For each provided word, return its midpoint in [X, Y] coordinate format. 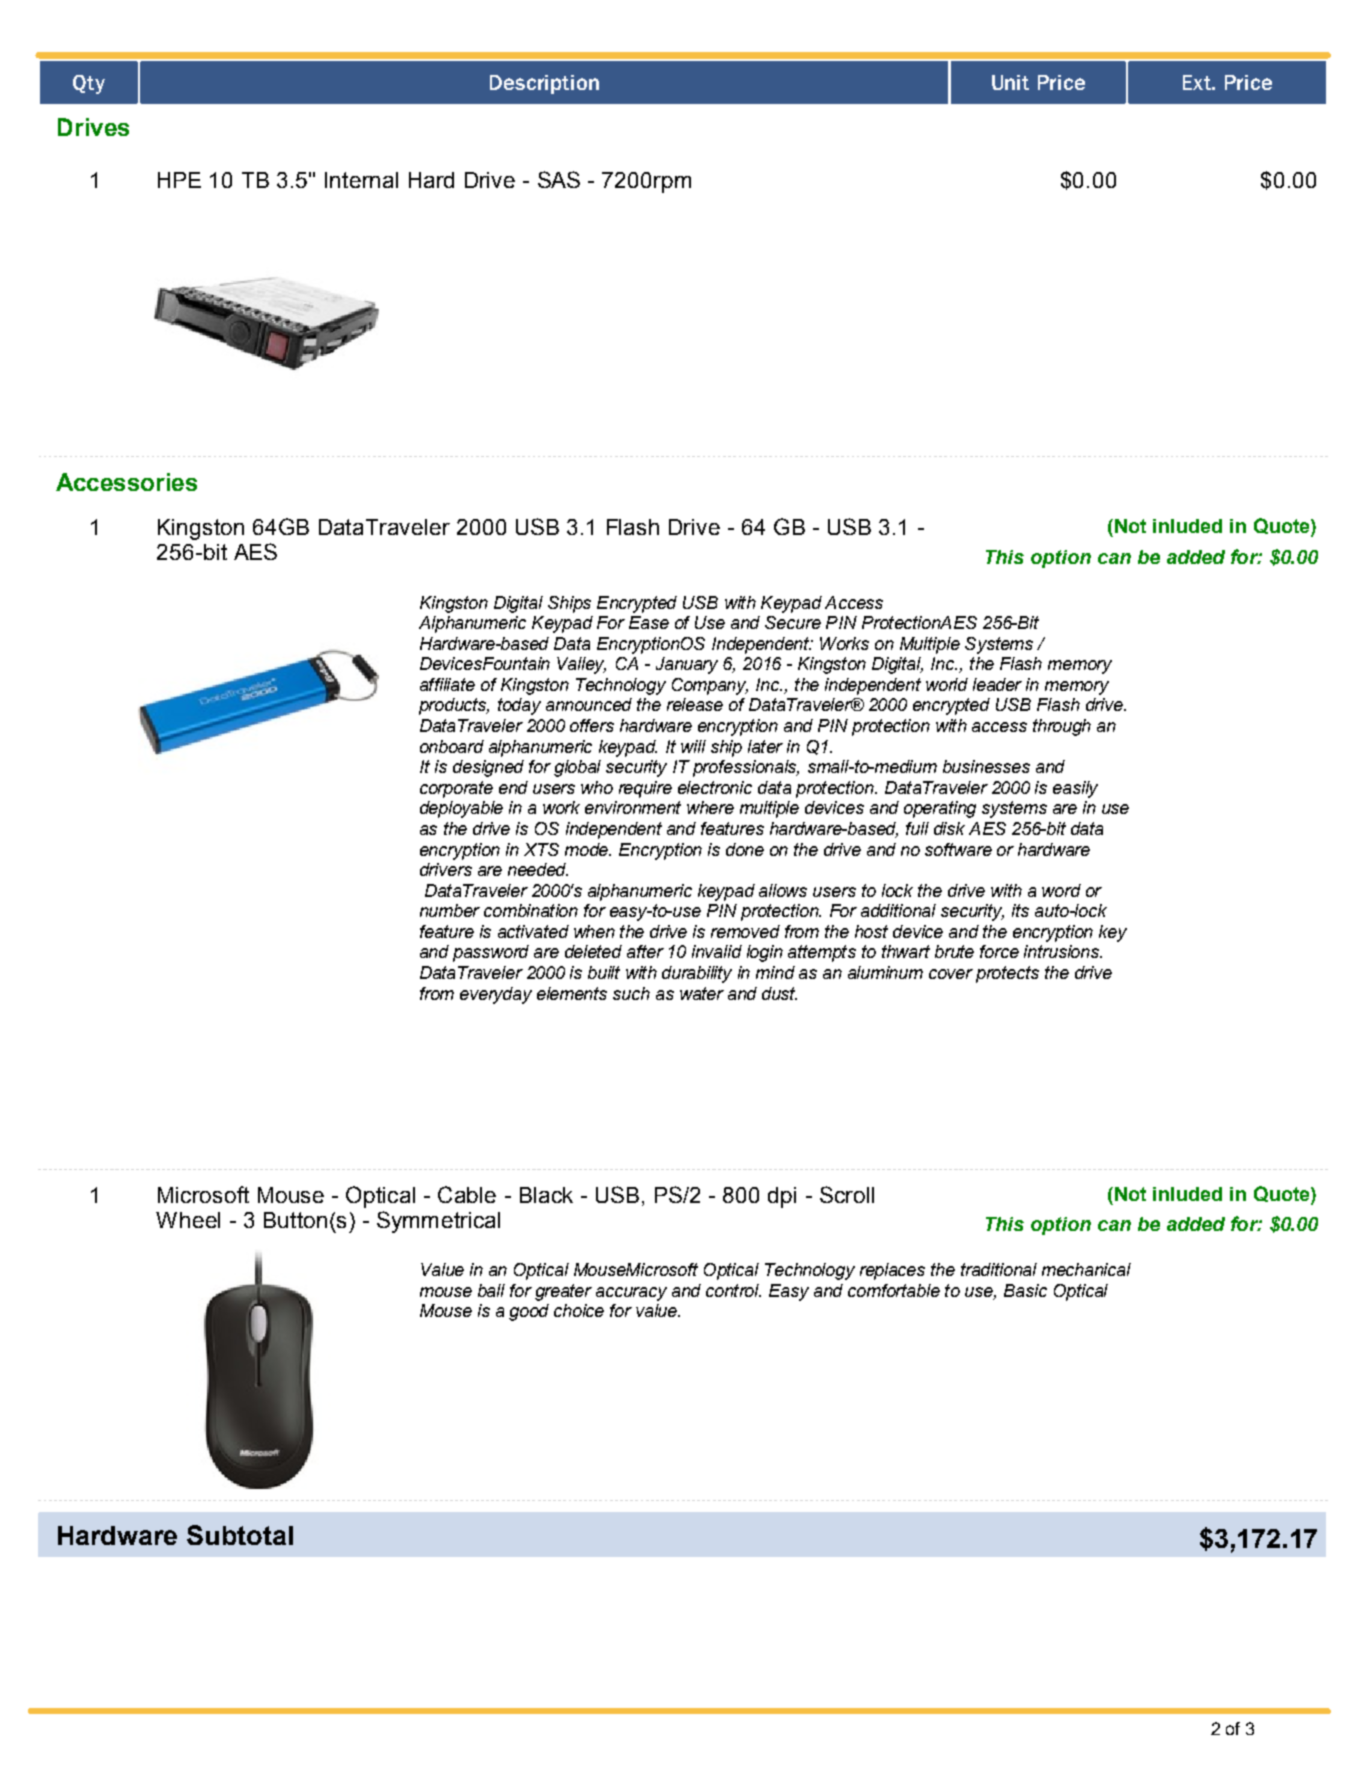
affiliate [447, 684]
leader [997, 684]
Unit [1010, 82]
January [687, 665]
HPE [179, 180]
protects [1007, 974]
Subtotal [240, 1535]
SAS [559, 179]
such [631, 993]
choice [579, 1310]
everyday [496, 995]
